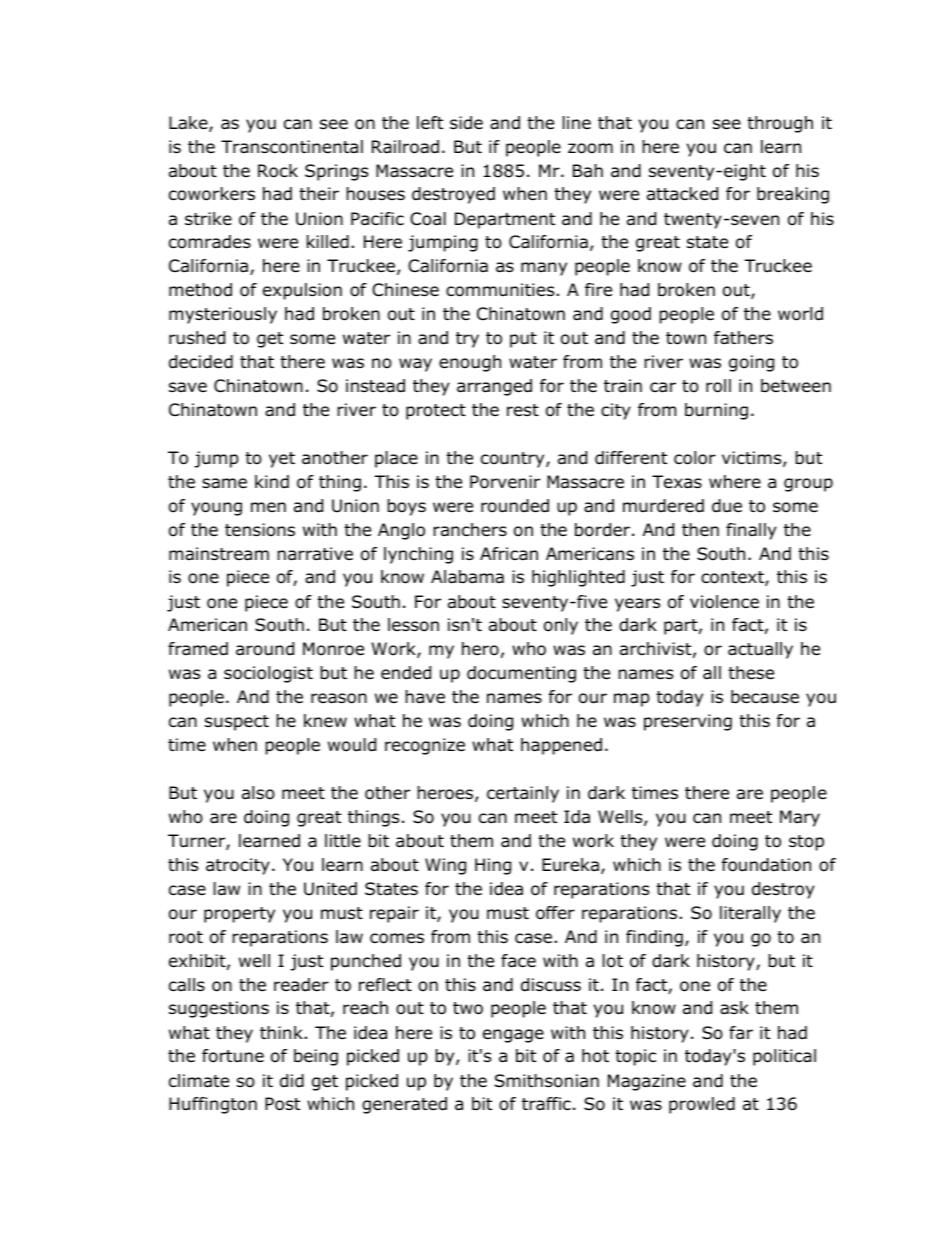 Image resolution: width=952 pixels, height=1233 pixels. I want to click on side, so click(466, 123).
